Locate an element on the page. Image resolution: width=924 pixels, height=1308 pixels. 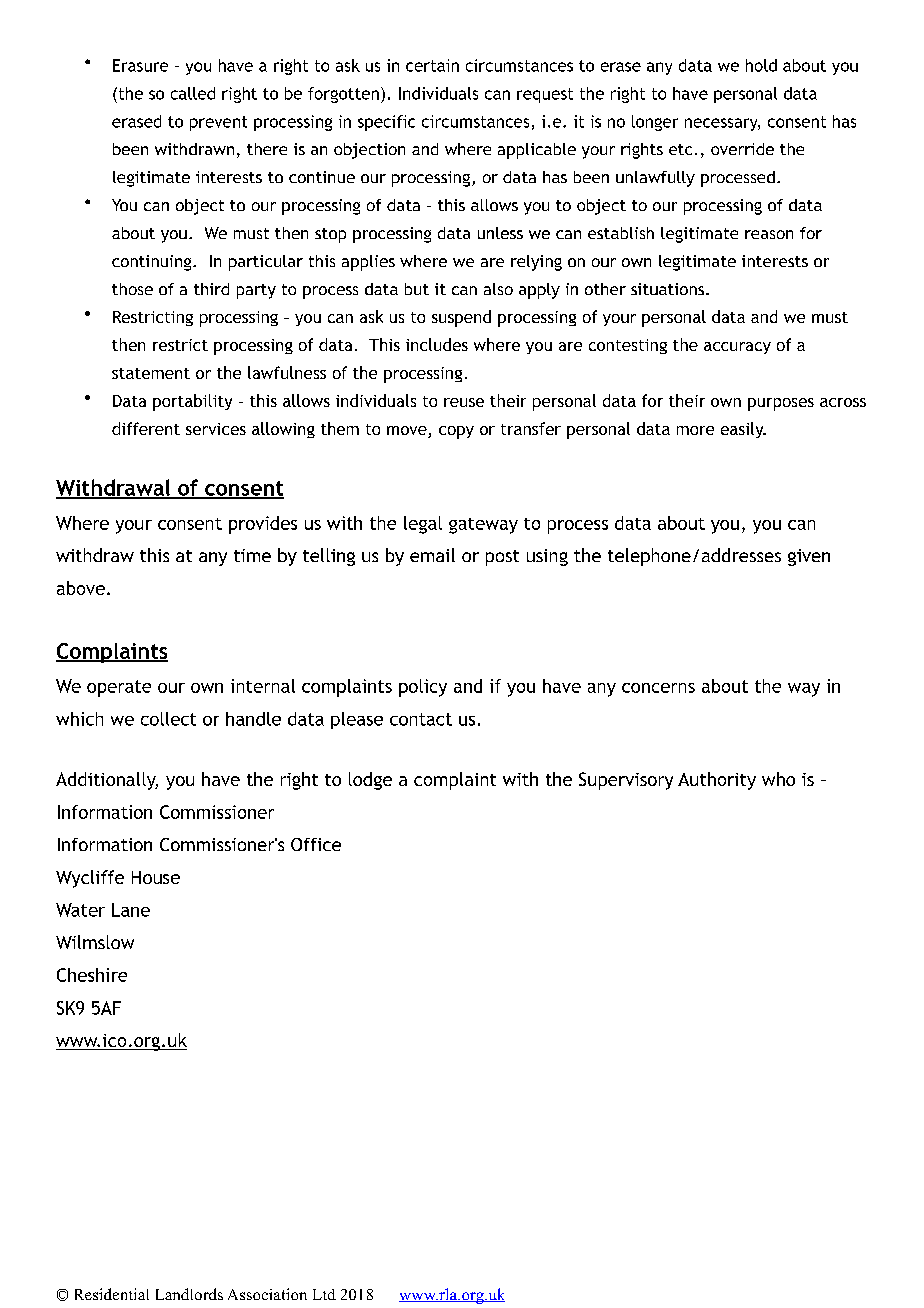
hold is located at coordinates (761, 65).
